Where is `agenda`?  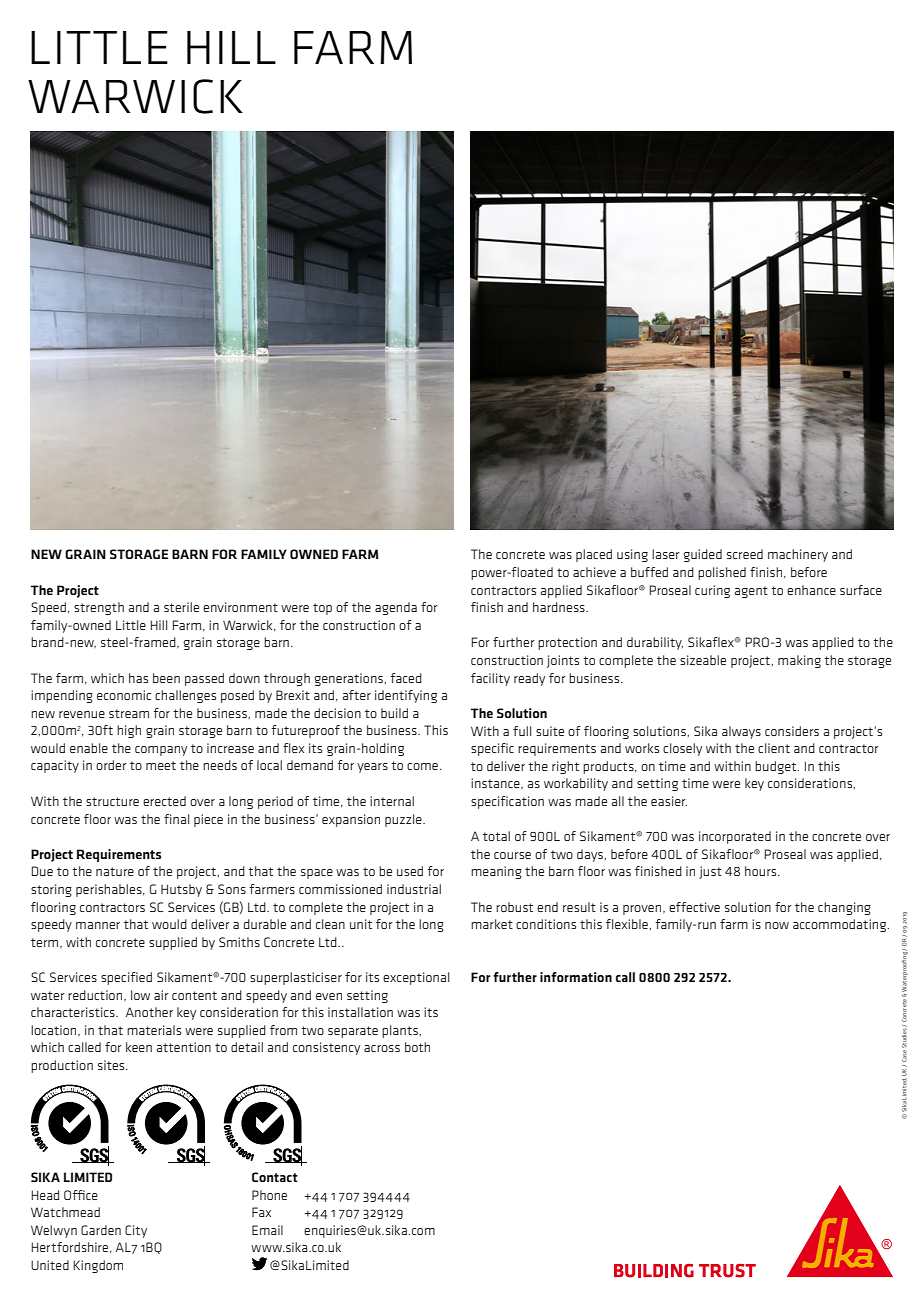 agenda is located at coordinates (396, 608).
